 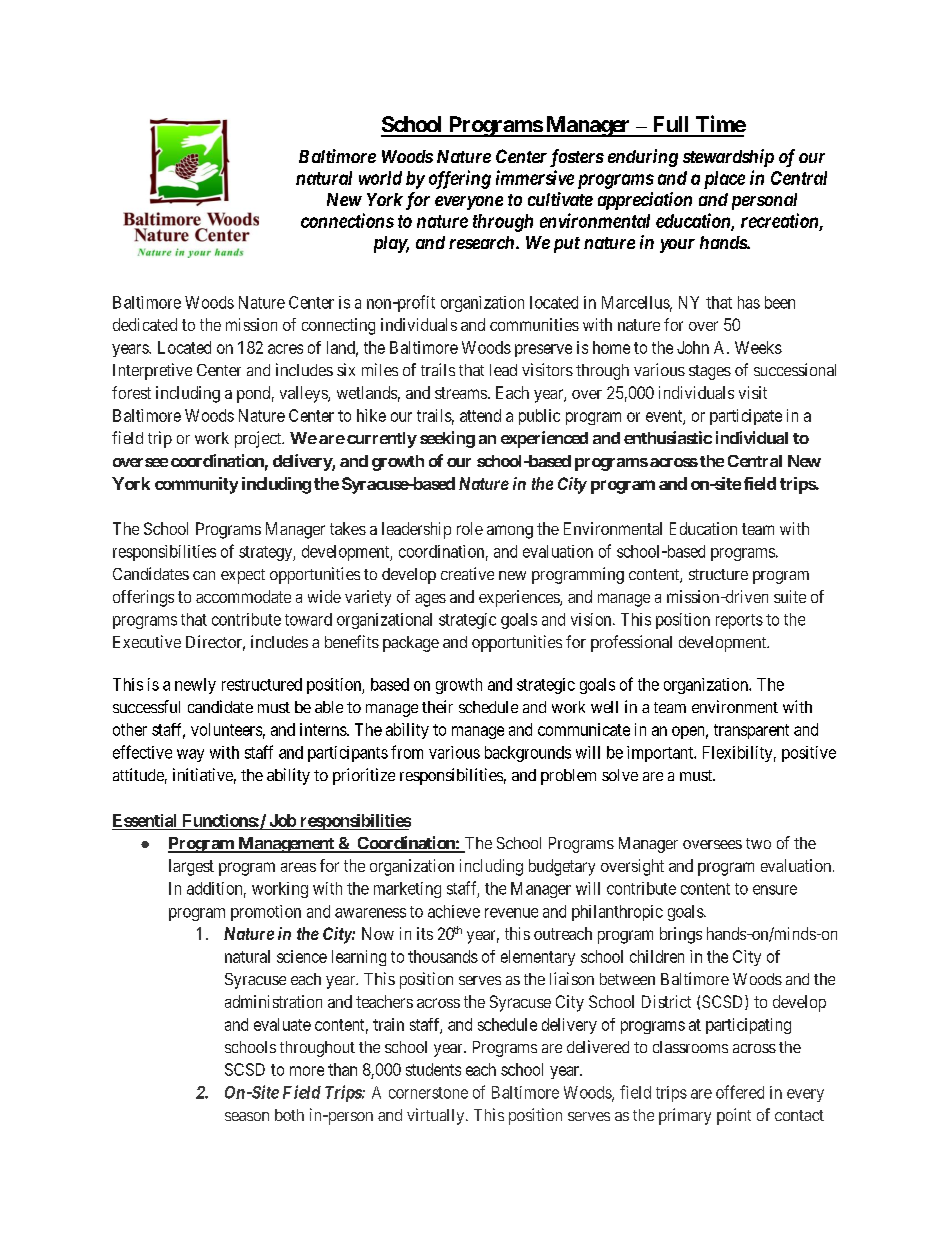 What do you see at coordinates (739, 621) in the screenshot?
I see `reports` at bounding box center [739, 621].
